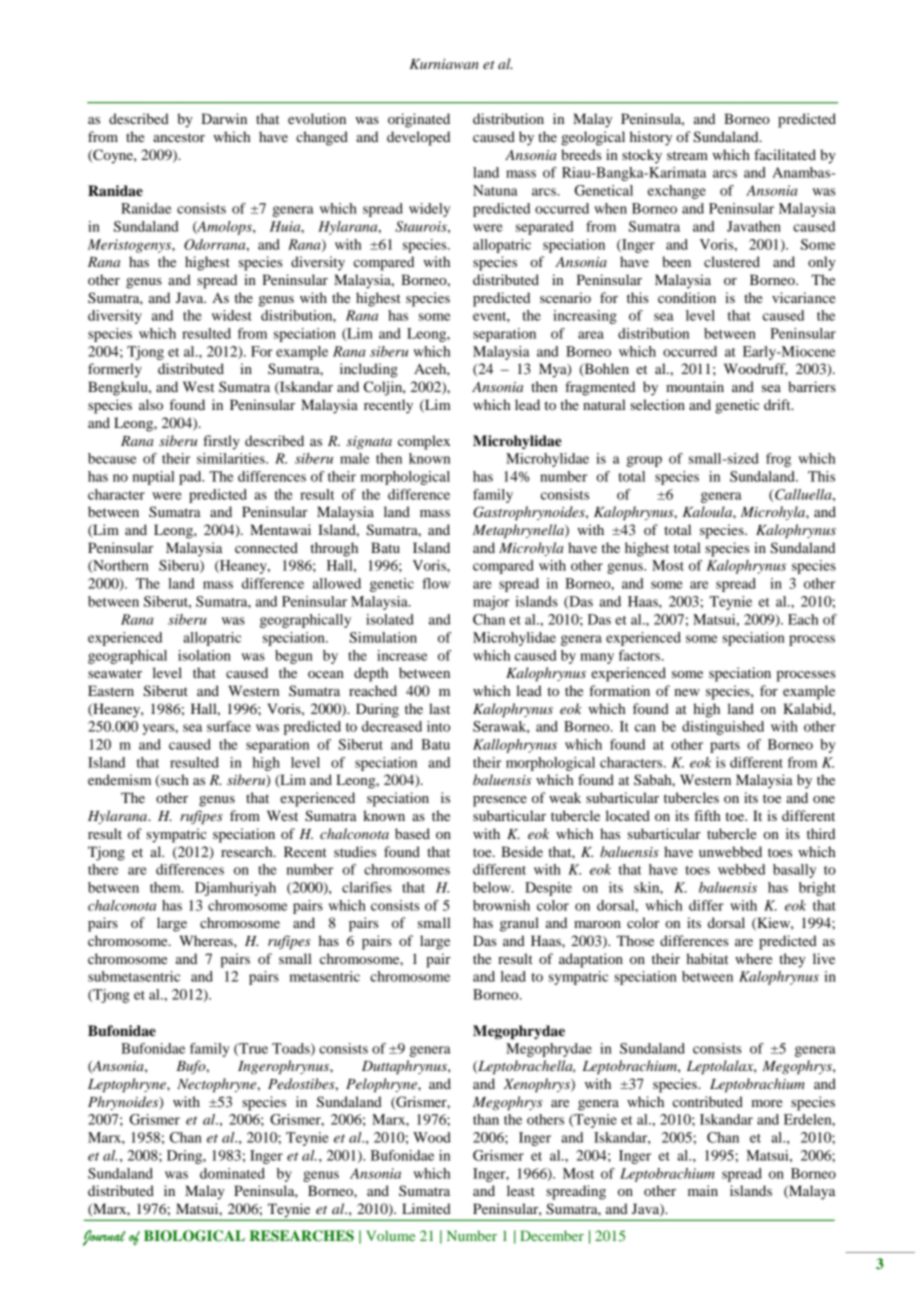 The width and height of the page is (924, 1308). What do you see at coordinates (501, 905) in the page?
I see `brownish` at bounding box center [501, 905].
